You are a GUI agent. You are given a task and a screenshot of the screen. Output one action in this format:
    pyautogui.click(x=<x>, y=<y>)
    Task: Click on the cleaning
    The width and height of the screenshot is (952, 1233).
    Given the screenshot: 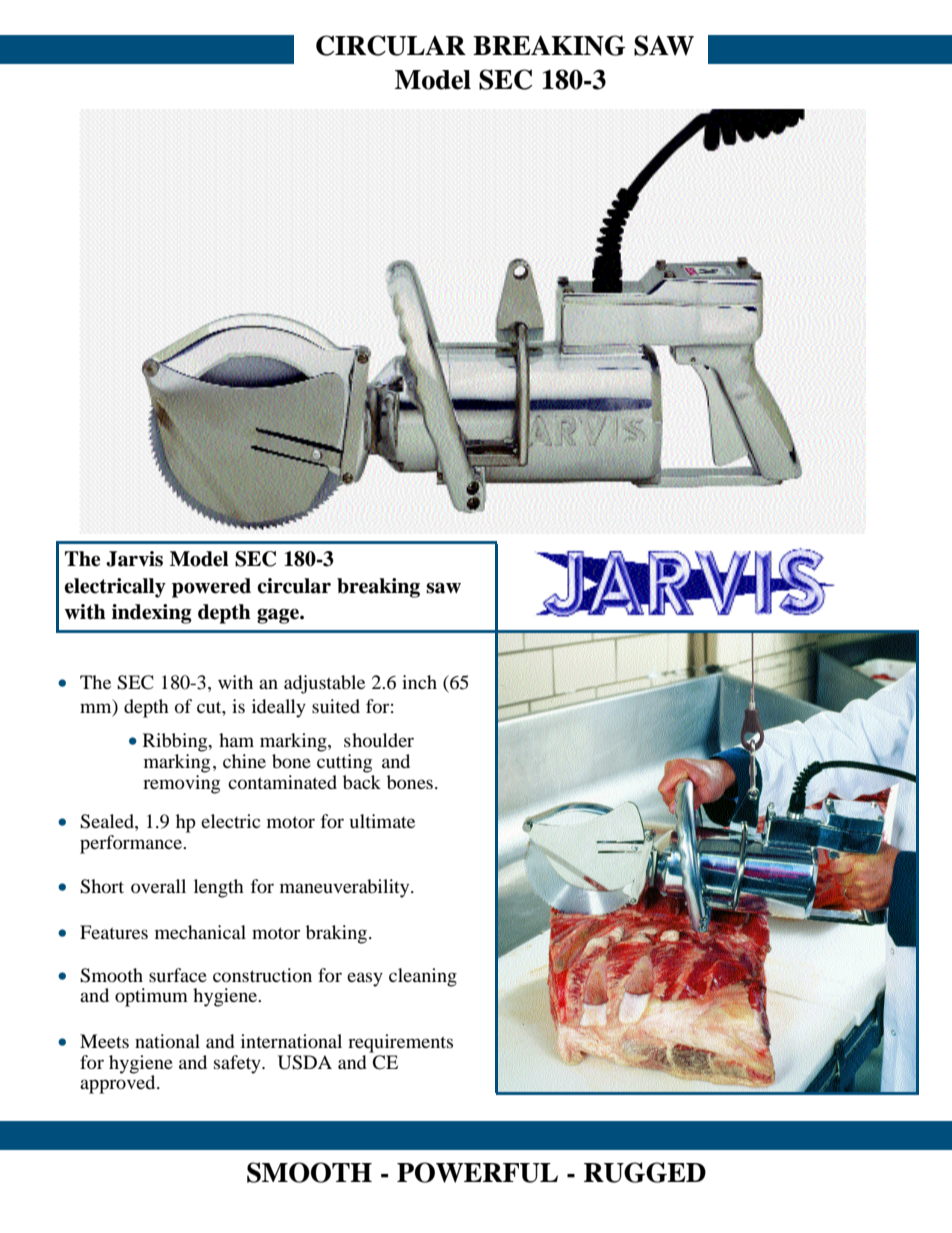 What is the action you would take?
    pyautogui.click(x=423, y=977)
